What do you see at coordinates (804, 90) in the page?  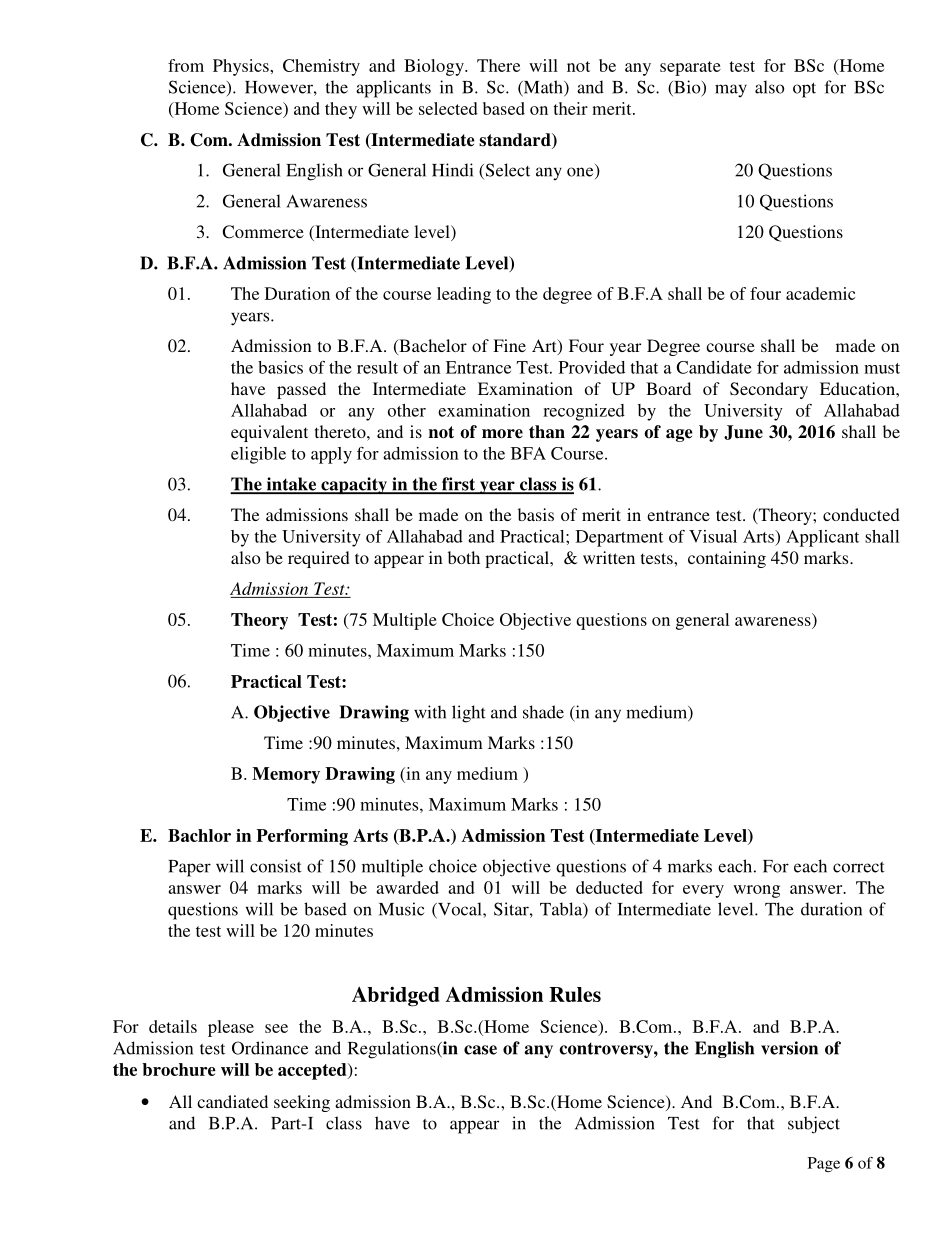 I see `opt` at bounding box center [804, 90].
